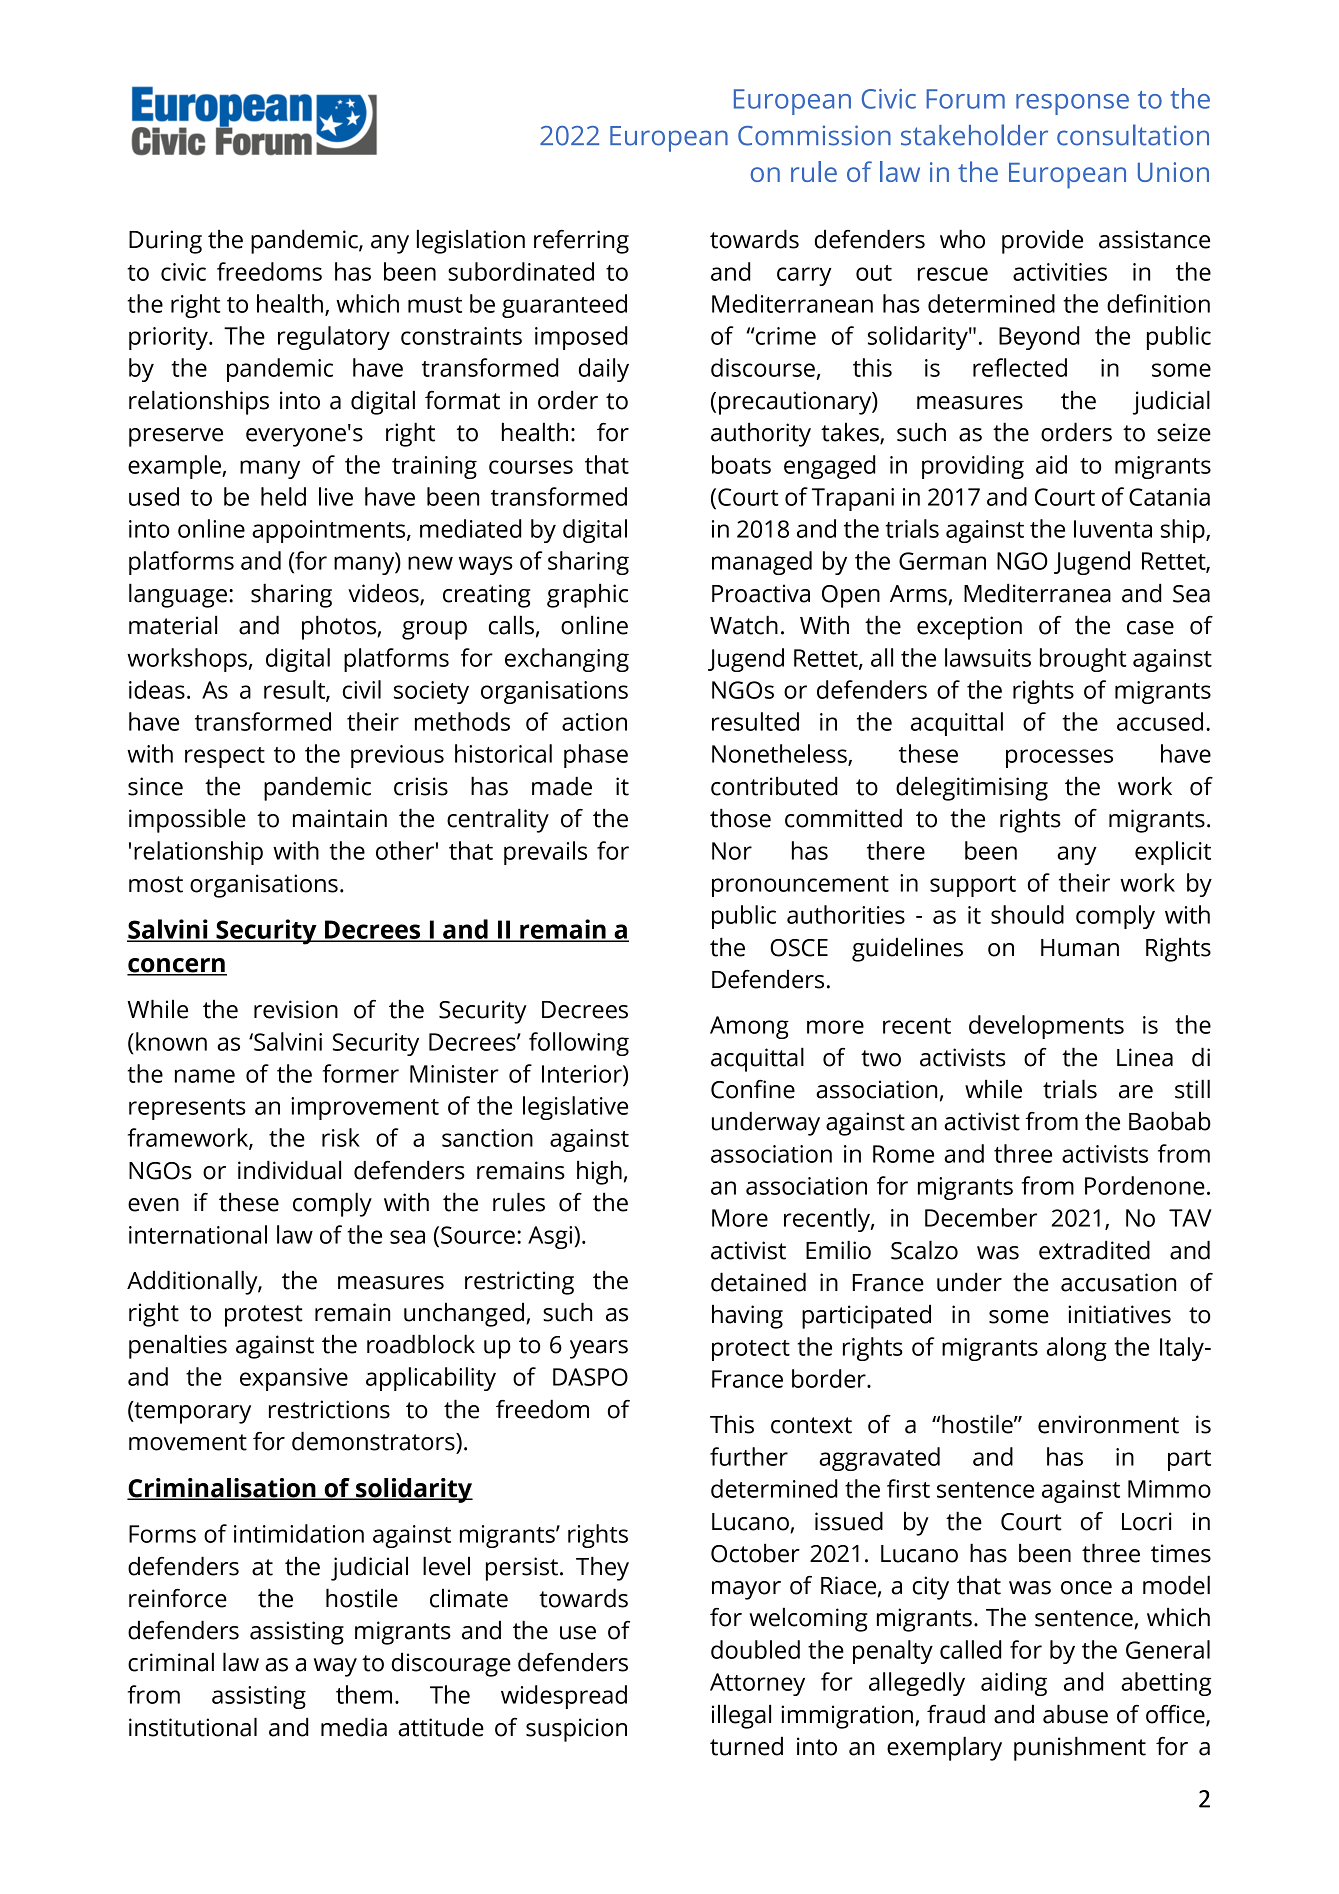  I want to click on phase, so click(596, 756).
